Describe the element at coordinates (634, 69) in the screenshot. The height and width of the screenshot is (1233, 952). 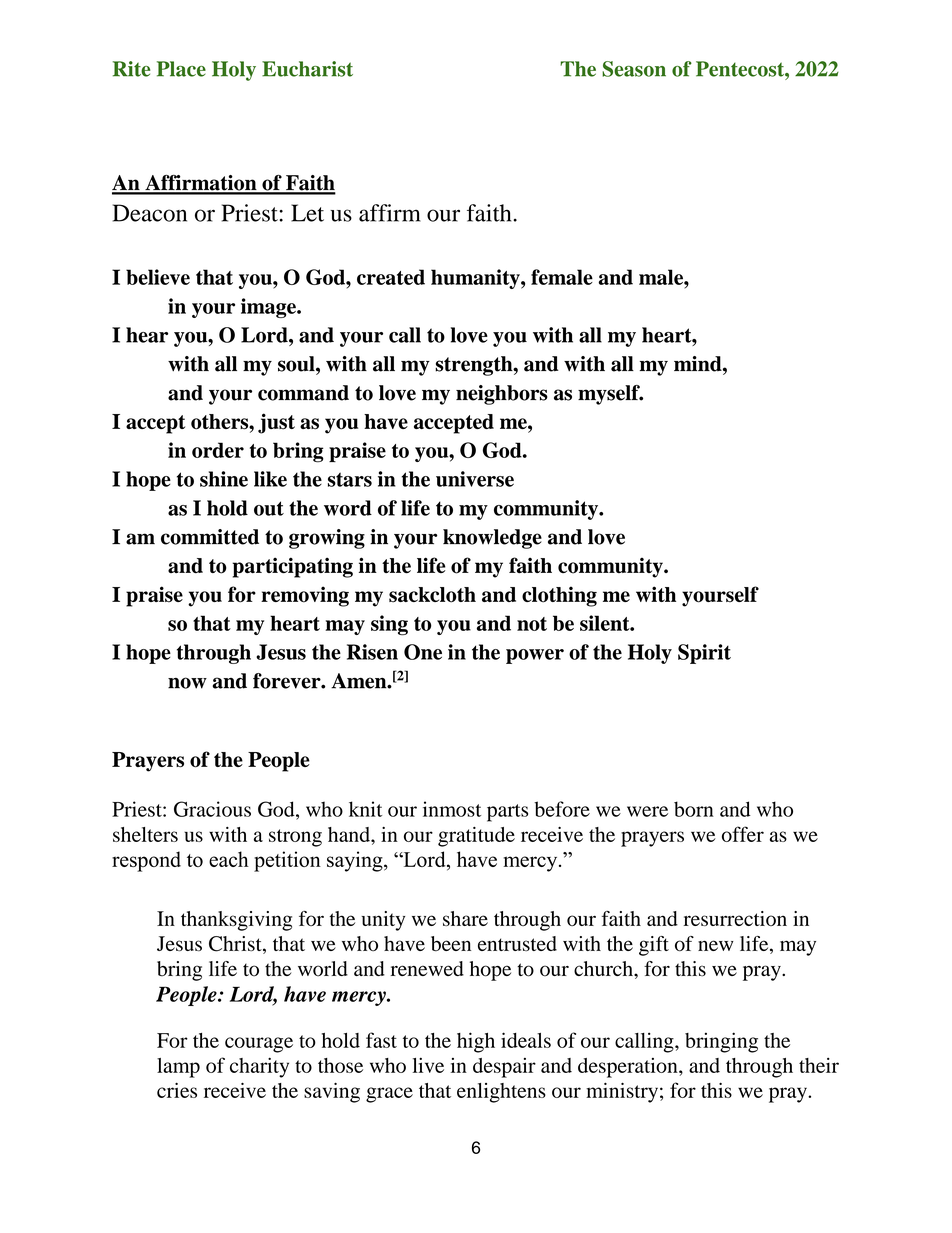
I see `Season` at that location.
